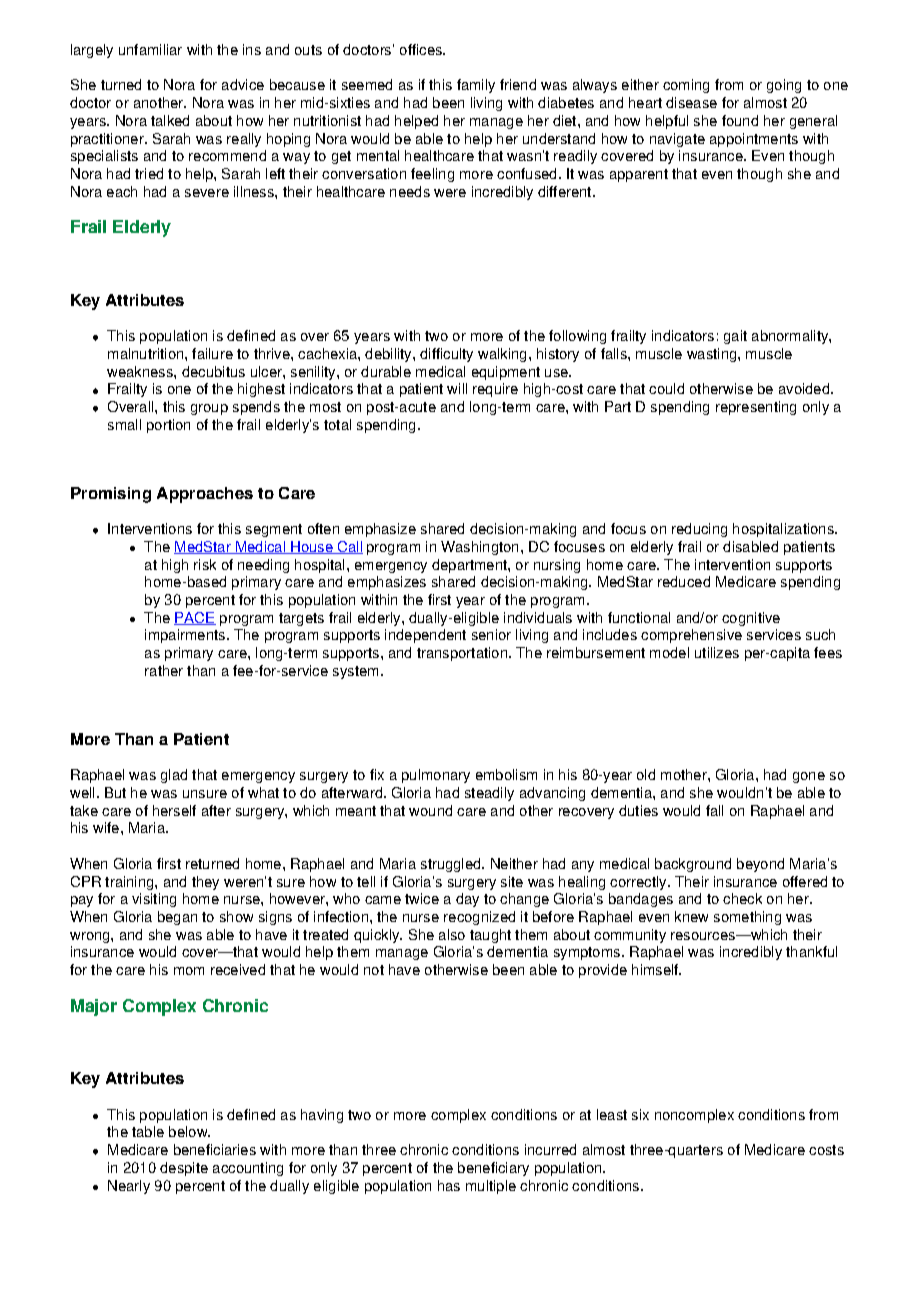  What do you see at coordinates (742, 898) in the screenshot?
I see `check` at bounding box center [742, 898].
